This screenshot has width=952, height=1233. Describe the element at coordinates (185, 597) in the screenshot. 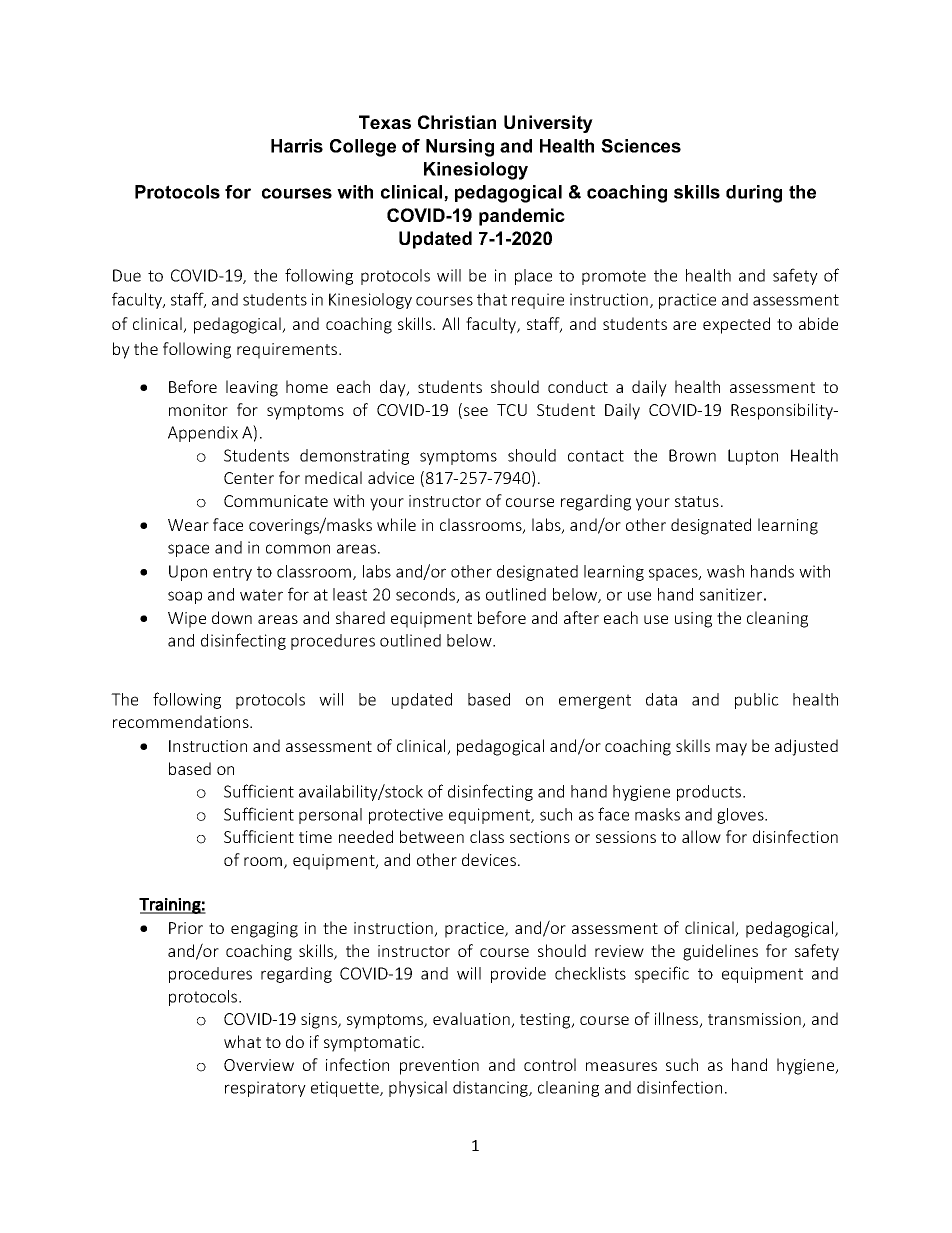

I see `soap` at that location.
